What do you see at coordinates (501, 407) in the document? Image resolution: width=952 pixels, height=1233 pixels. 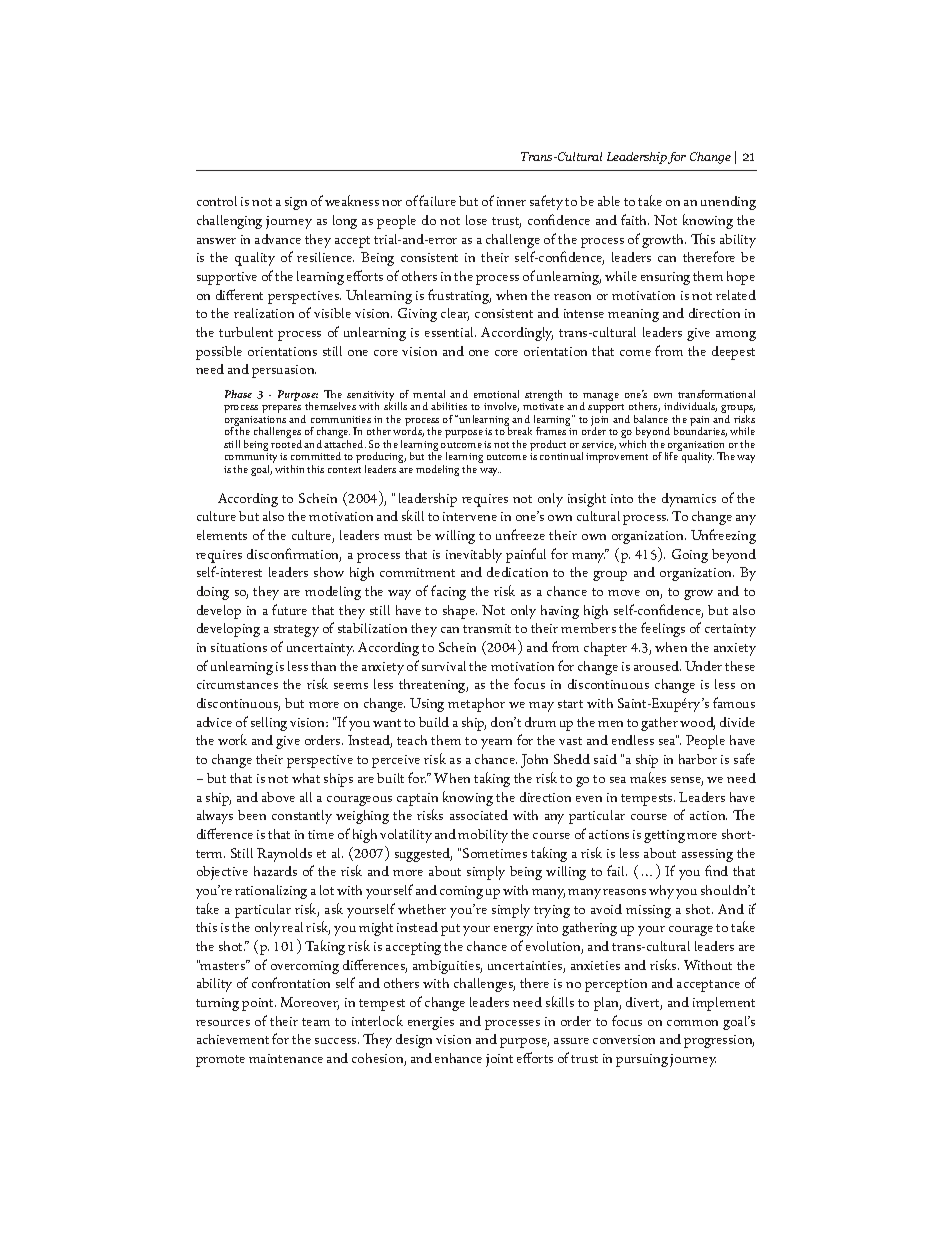 I see `involve` at bounding box center [501, 407].
